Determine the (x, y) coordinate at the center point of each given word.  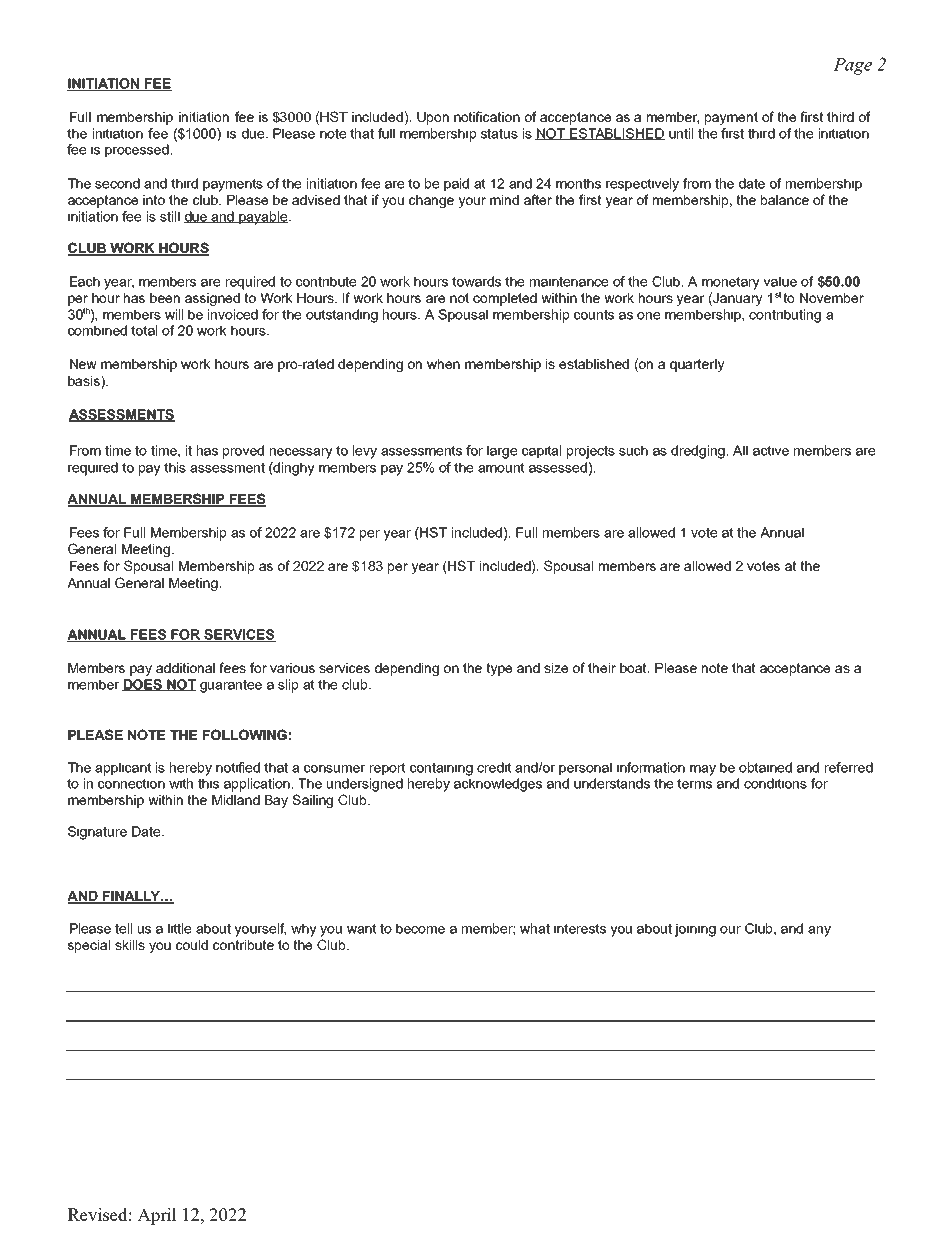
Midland (236, 800)
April (157, 1216)
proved (243, 452)
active (771, 450)
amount (501, 467)
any (819, 931)
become (420, 928)
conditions (775, 783)
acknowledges (498, 785)
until (681, 133)
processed (137, 151)
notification (487, 116)
